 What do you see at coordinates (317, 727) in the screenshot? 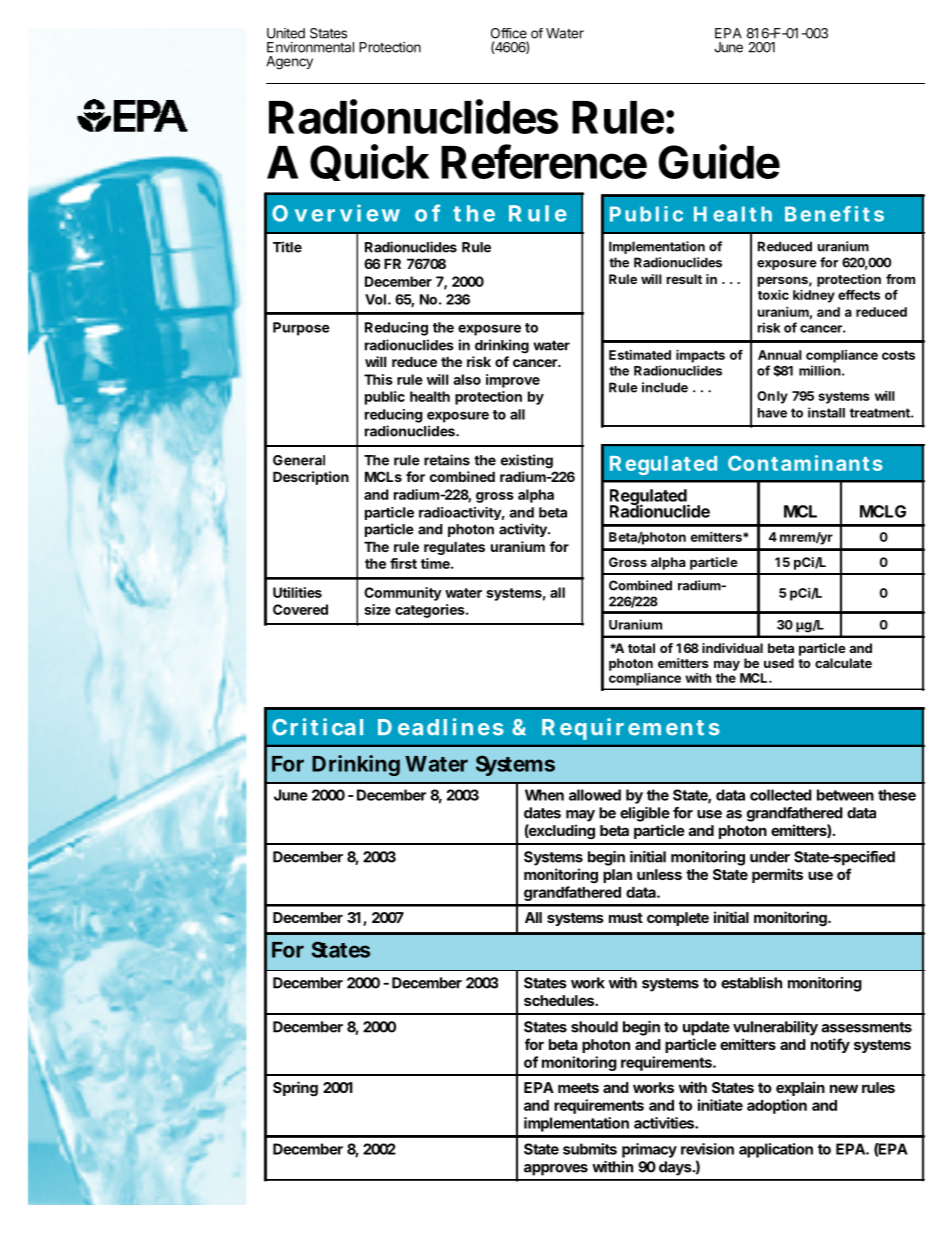
I see `Critical` at bounding box center [317, 727].
